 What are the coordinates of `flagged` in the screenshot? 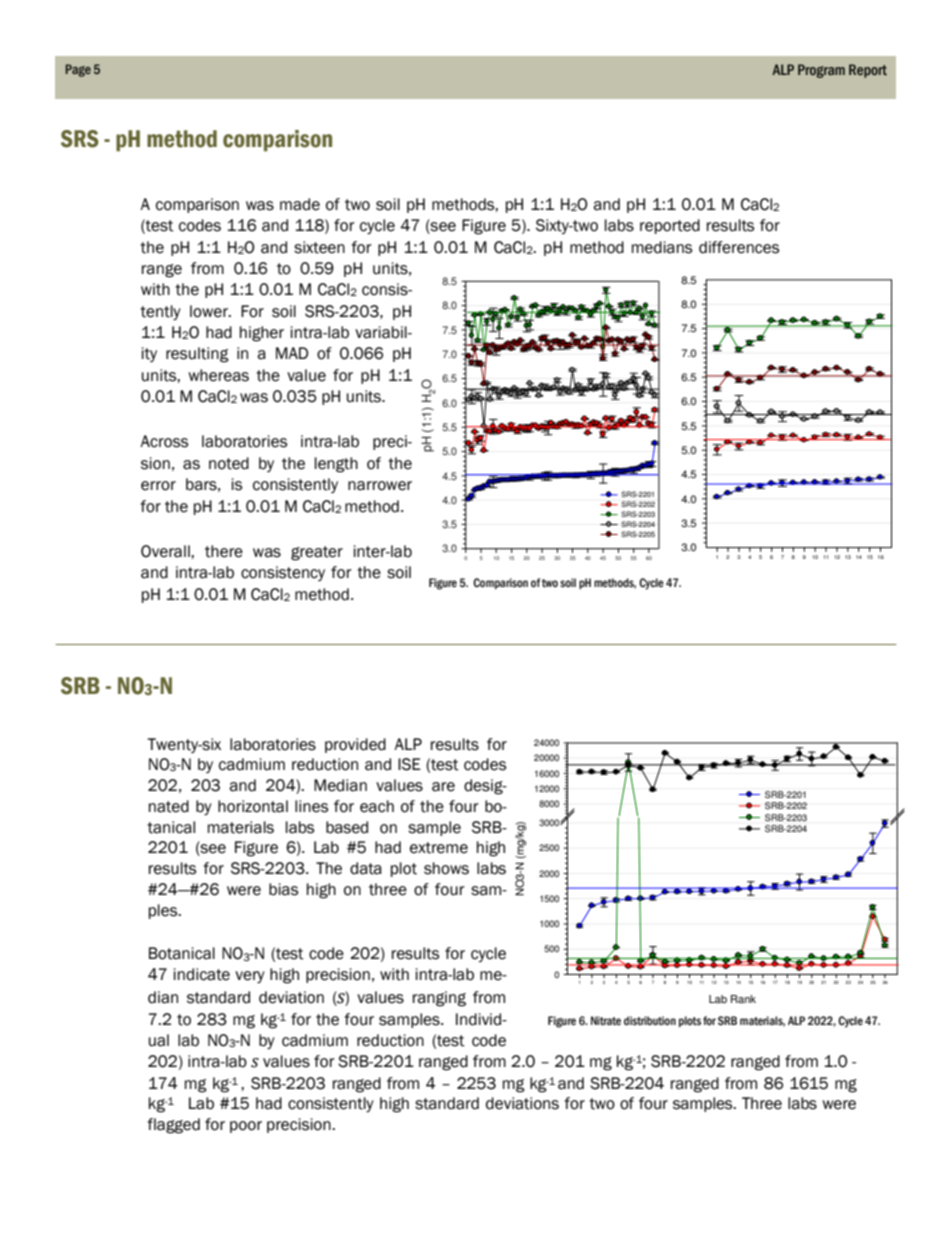 It's located at (173, 1126).
